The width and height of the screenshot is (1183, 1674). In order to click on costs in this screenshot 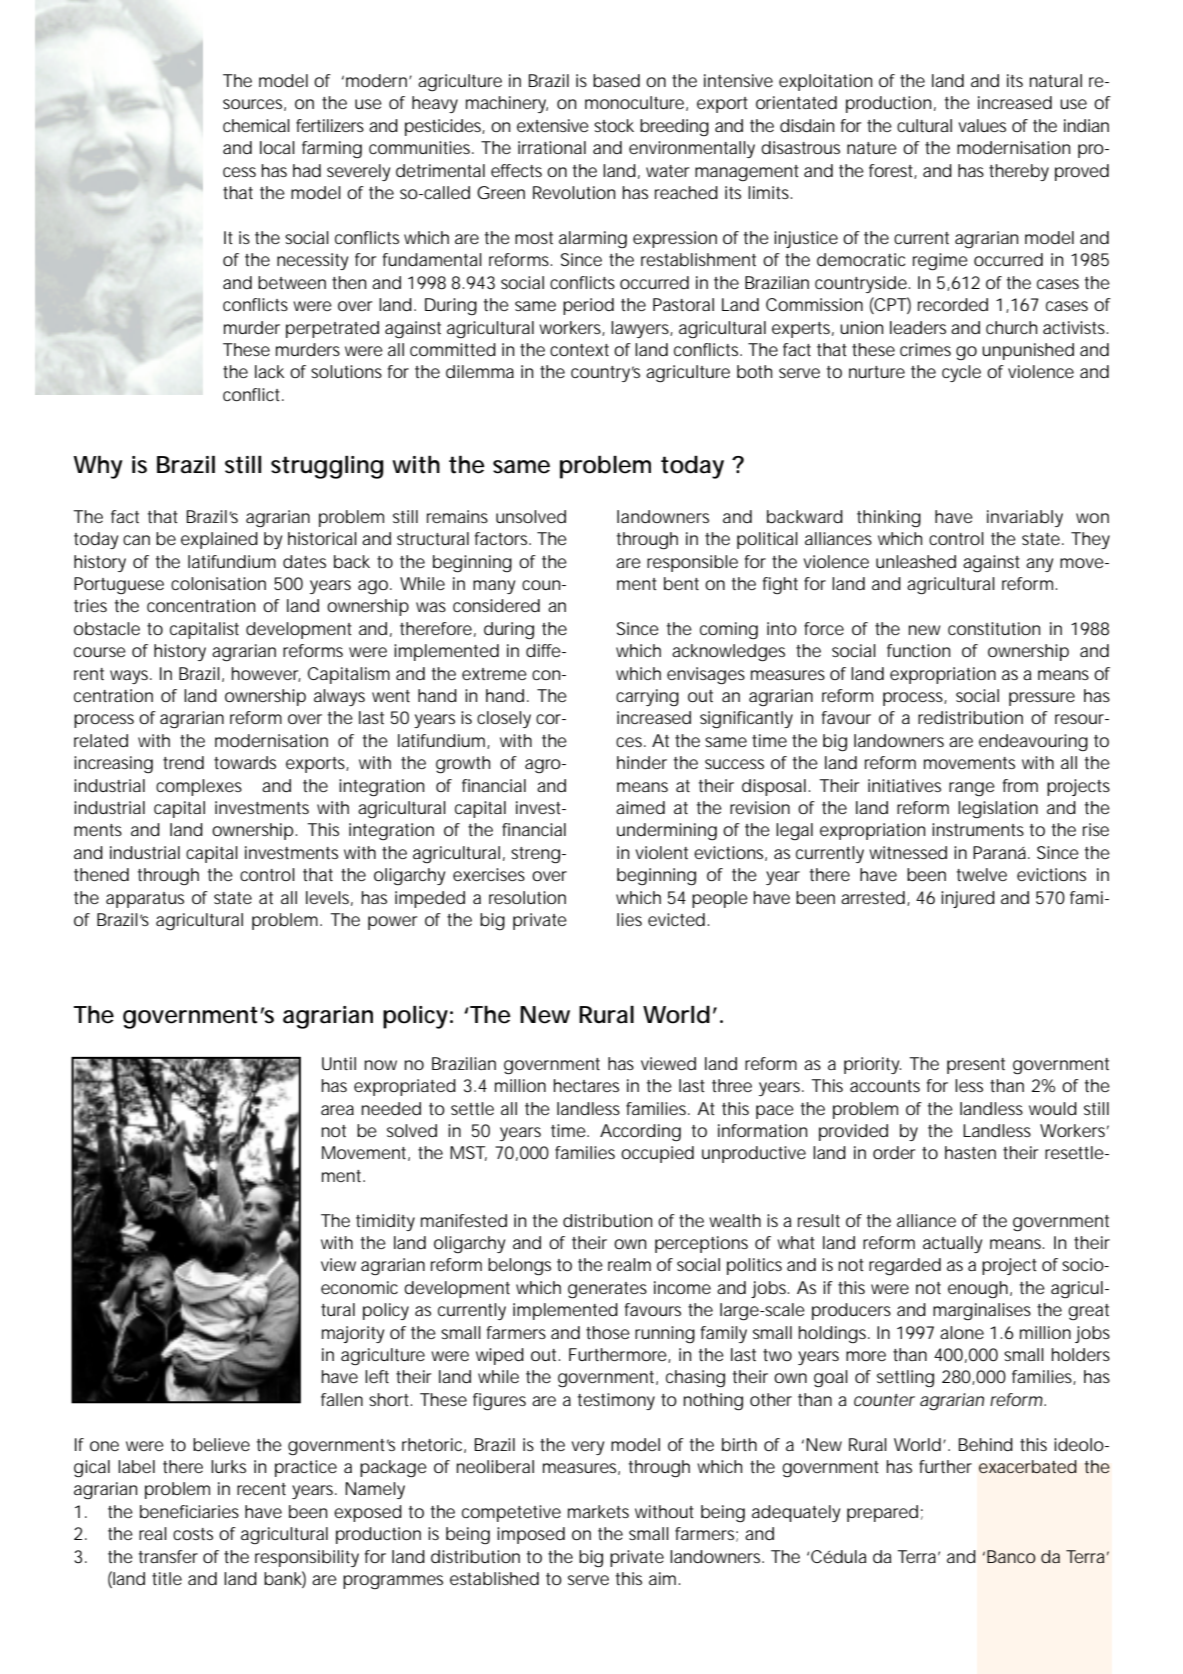, I will do `click(193, 1534)`.
